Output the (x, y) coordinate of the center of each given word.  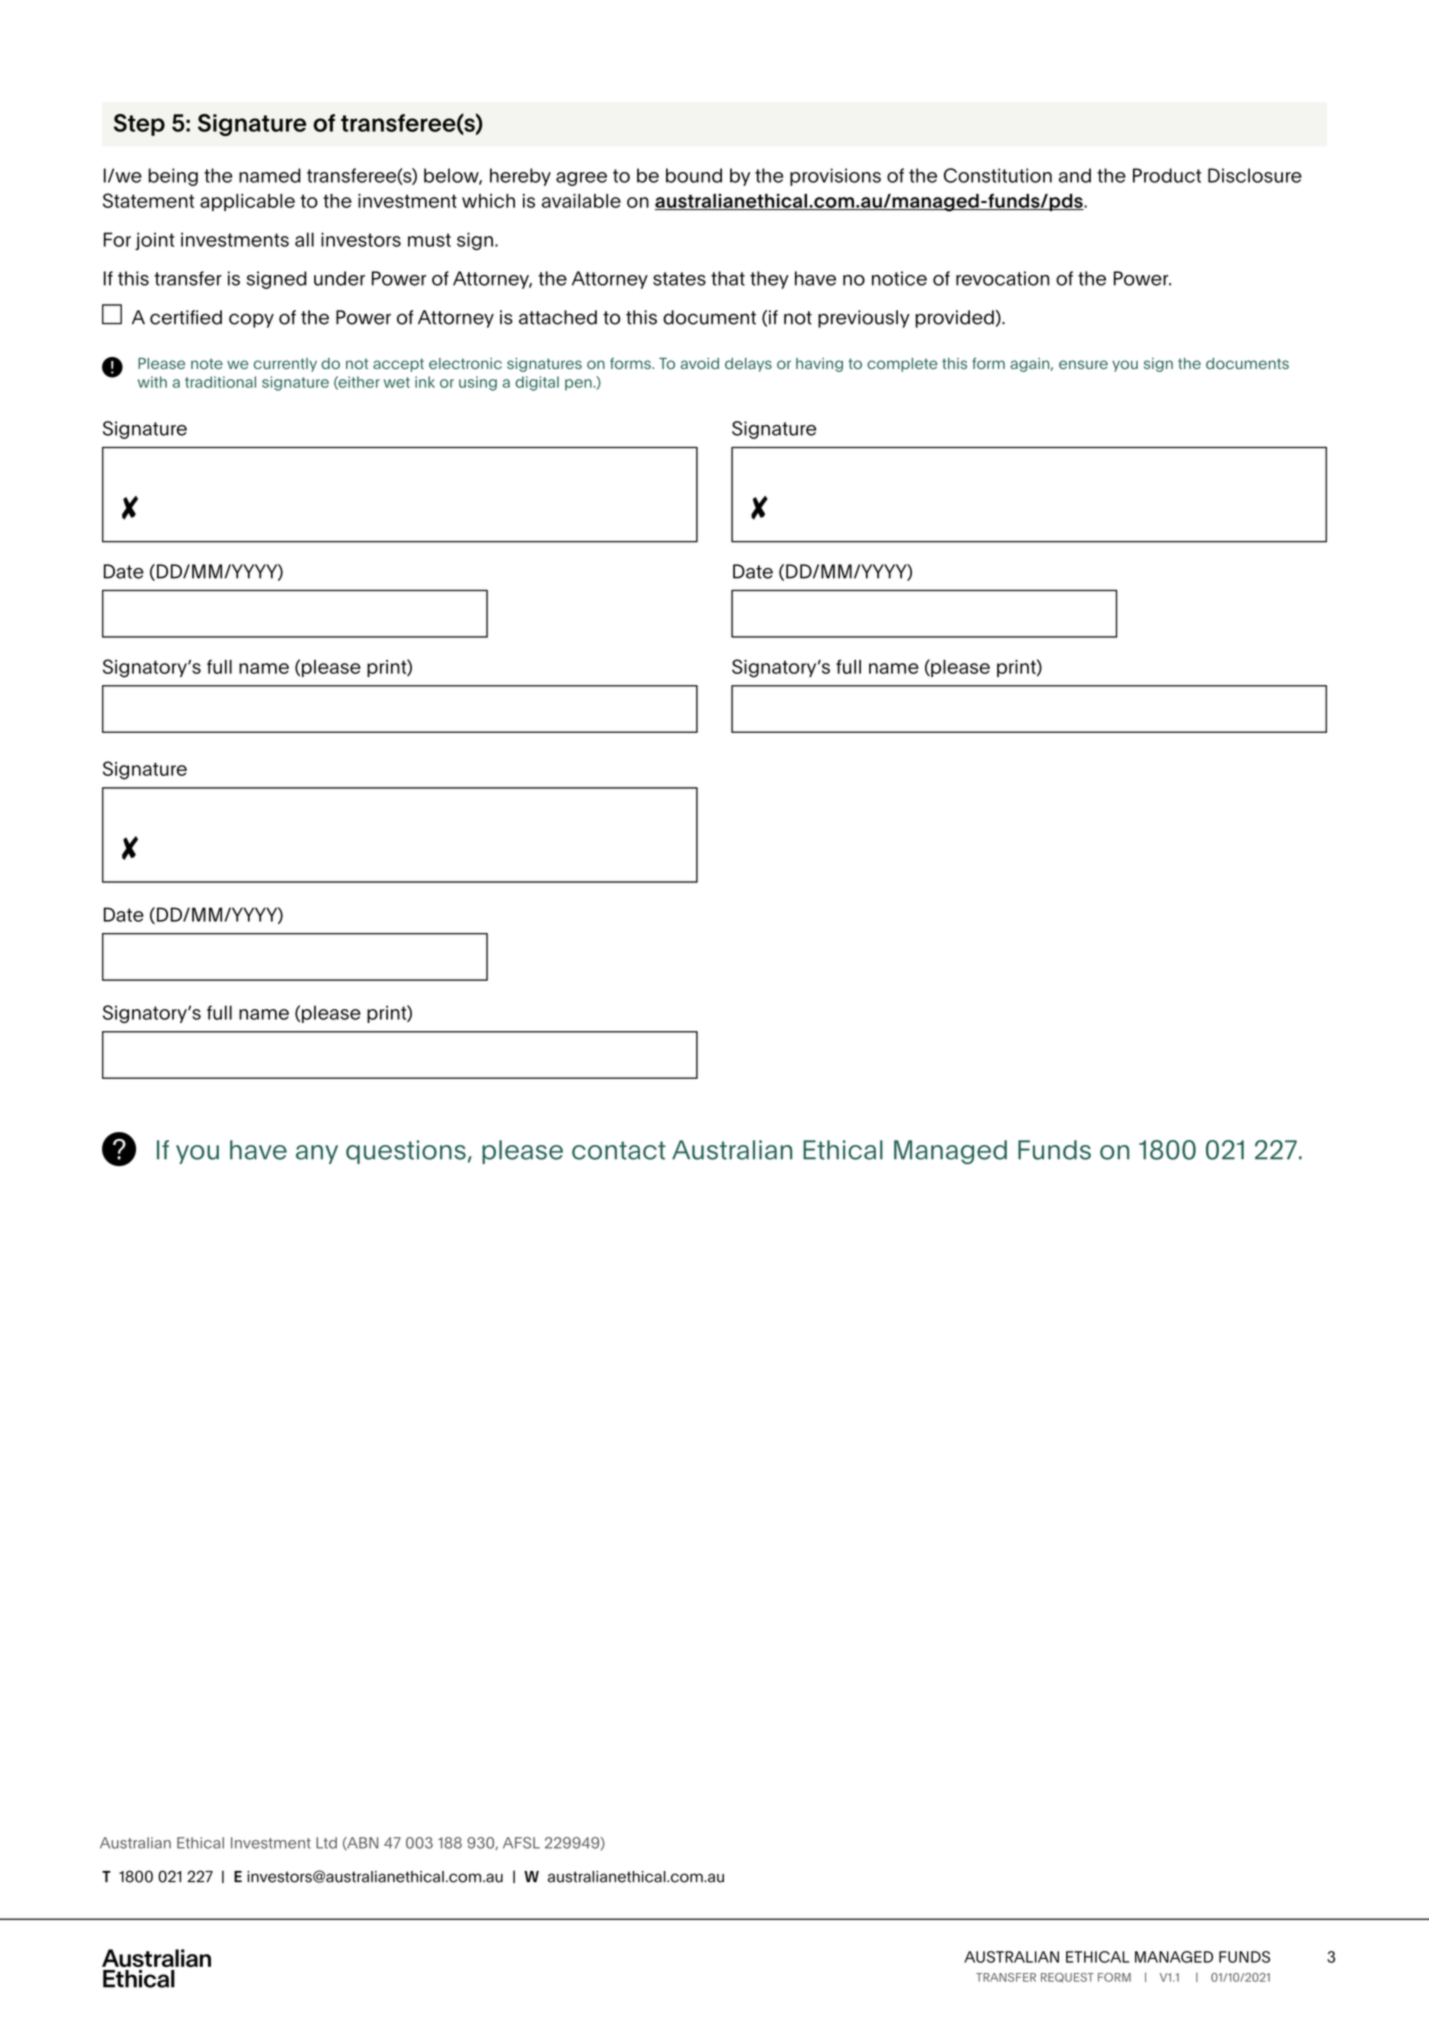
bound (694, 175)
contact (619, 1150)
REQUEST (1067, 1977)
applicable (247, 202)
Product (1167, 175)
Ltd (326, 1843)
